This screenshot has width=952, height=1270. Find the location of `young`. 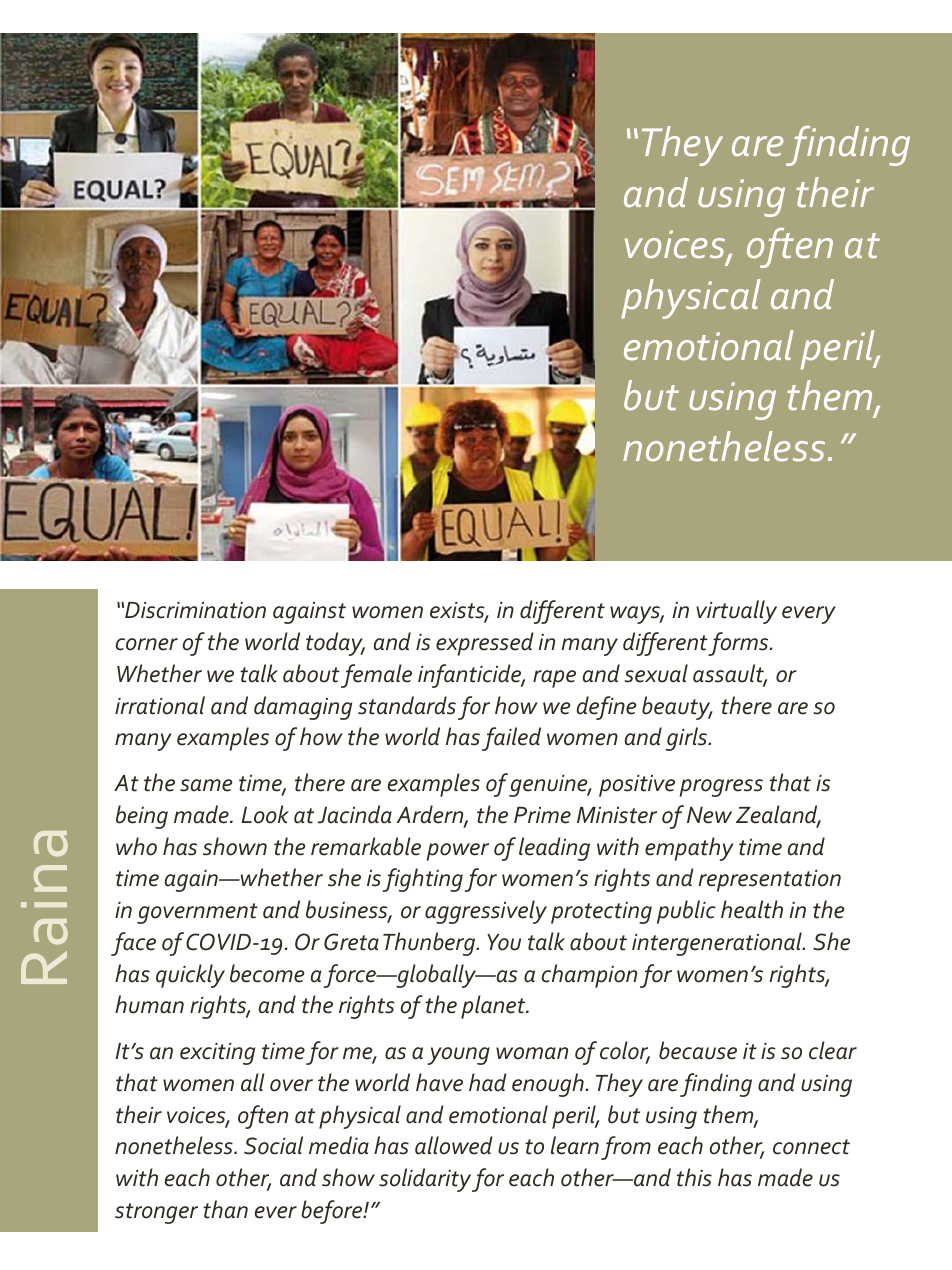

young is located at coordinates (458, 1056).
